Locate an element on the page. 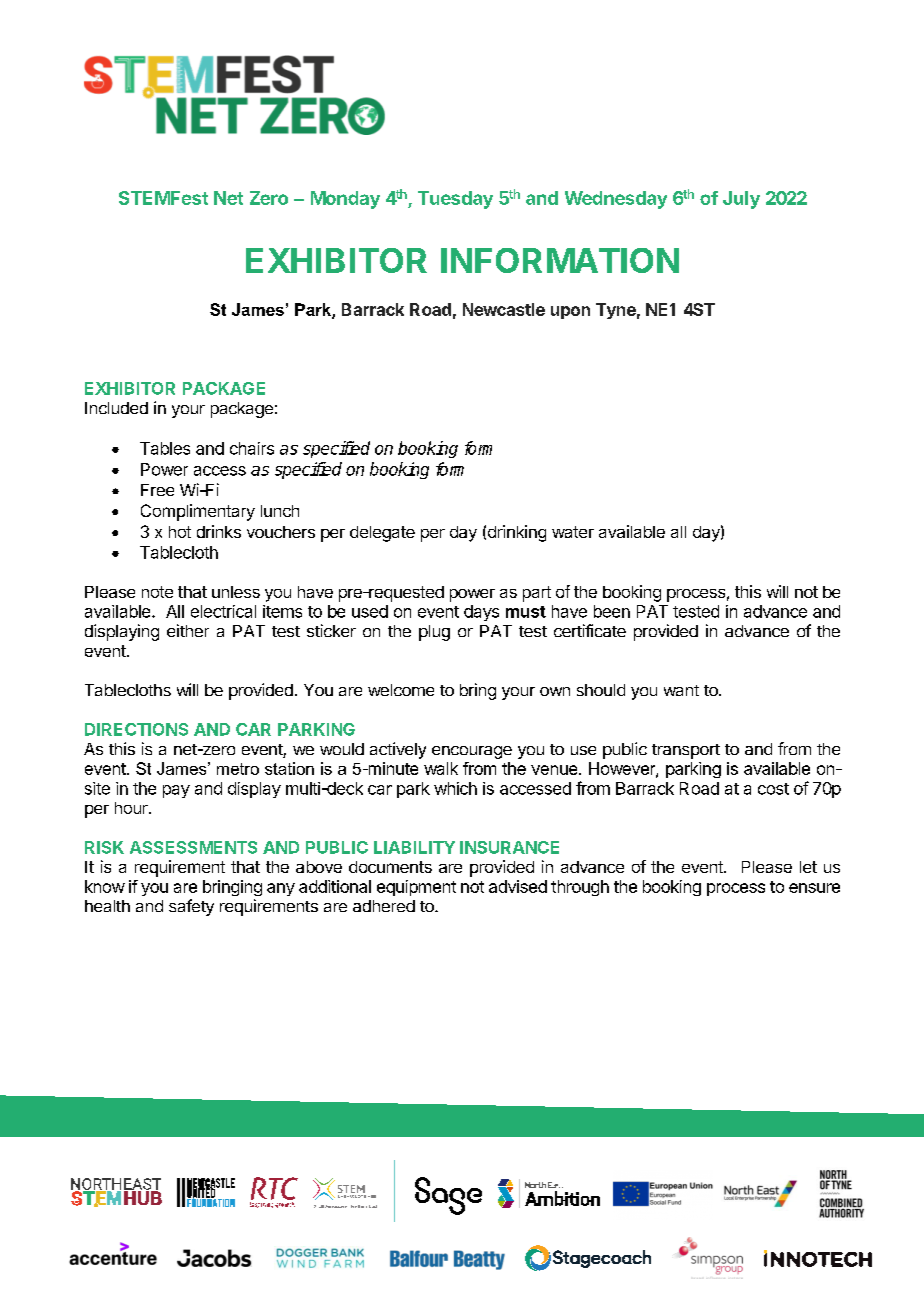 The width and height of the page is (924, 1308). water is located at coordinates (573, 532).
